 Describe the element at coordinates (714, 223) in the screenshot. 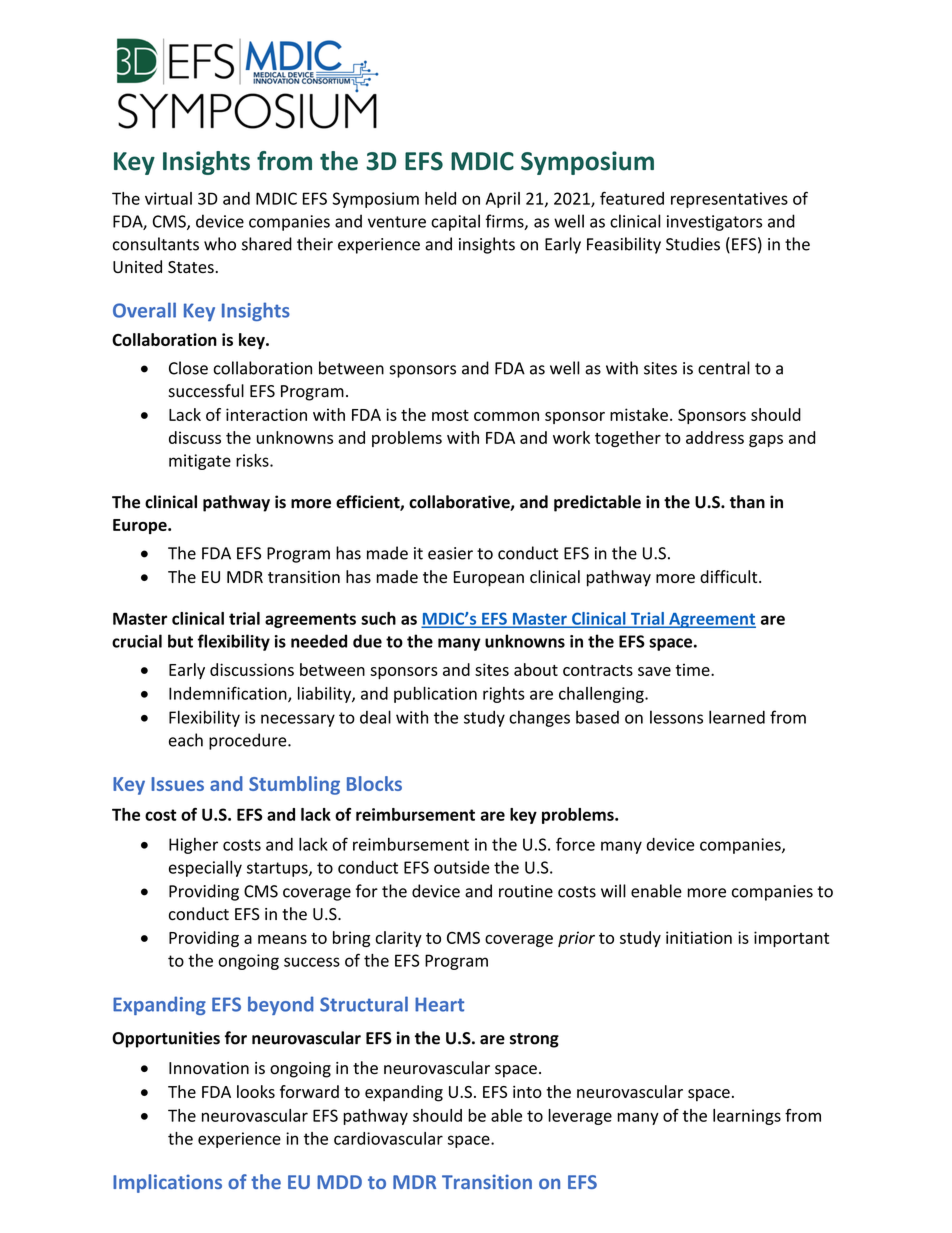

I see `investigators` at that location.
